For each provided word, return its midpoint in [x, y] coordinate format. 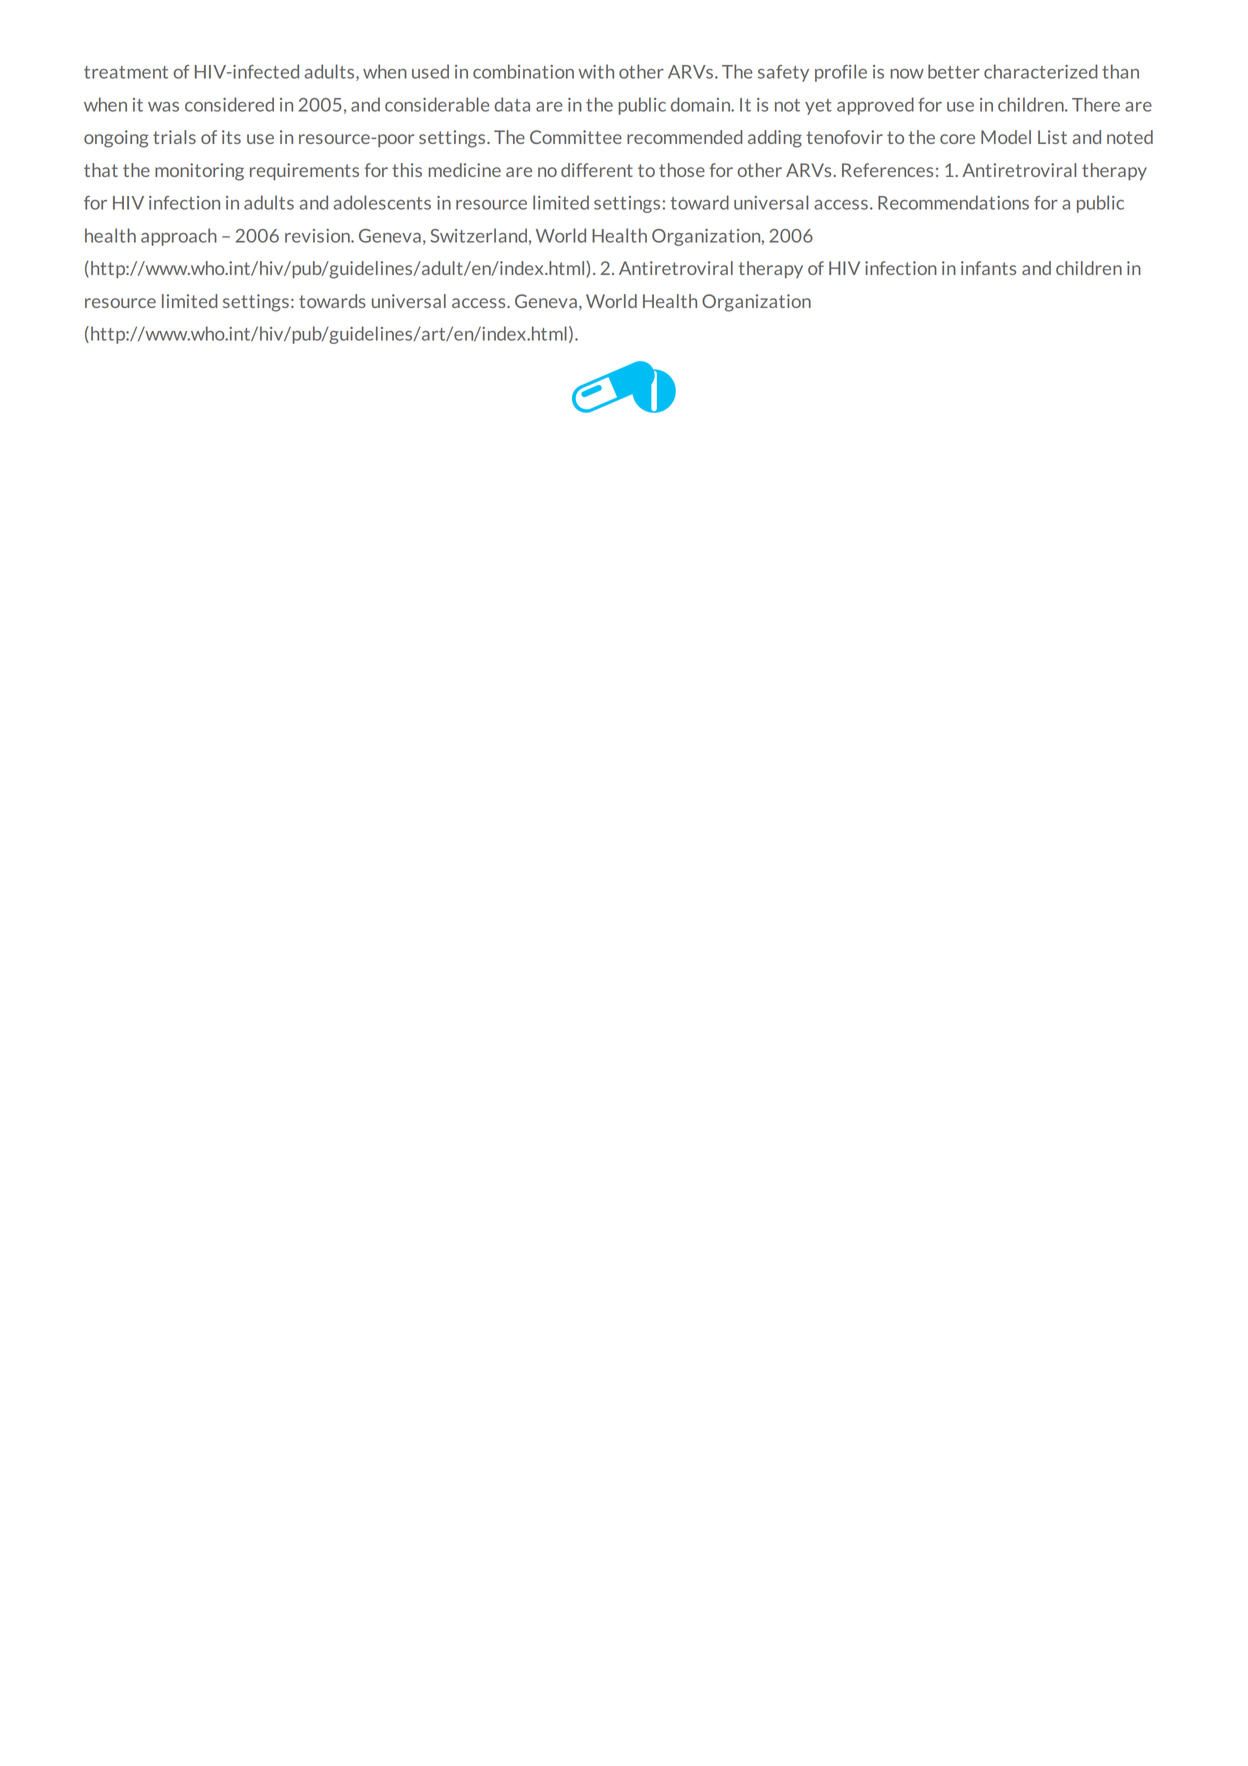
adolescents [382, 202]
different [597, 170]
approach [179, 237]
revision [318, 236]
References [887, 170]
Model [1006, 137]
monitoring [199, 172]
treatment [126, 72]
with [596, 71]
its [231, 137]
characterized [1041, 71]
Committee [576, 137]
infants [988, 268]
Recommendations [953, 202]
